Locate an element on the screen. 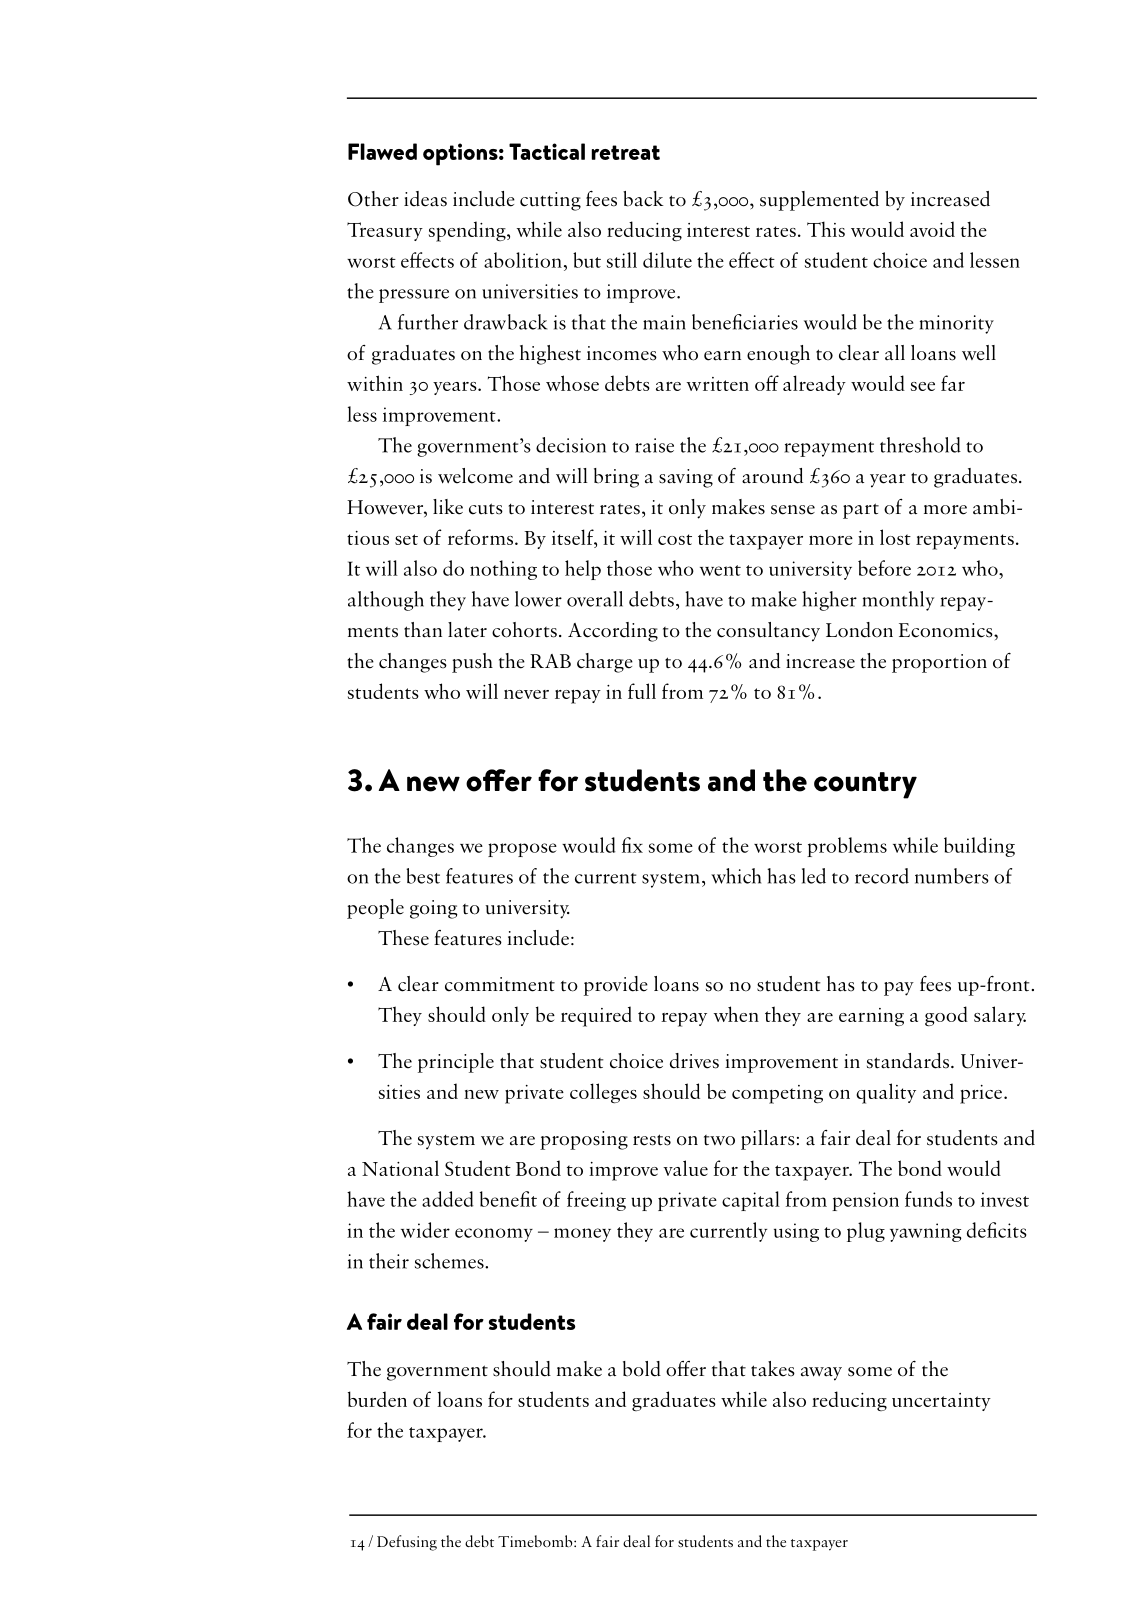 Image resolution: width=1146 pixels, height=1620 pixels. commitment is located at coordinates (500, 984).
